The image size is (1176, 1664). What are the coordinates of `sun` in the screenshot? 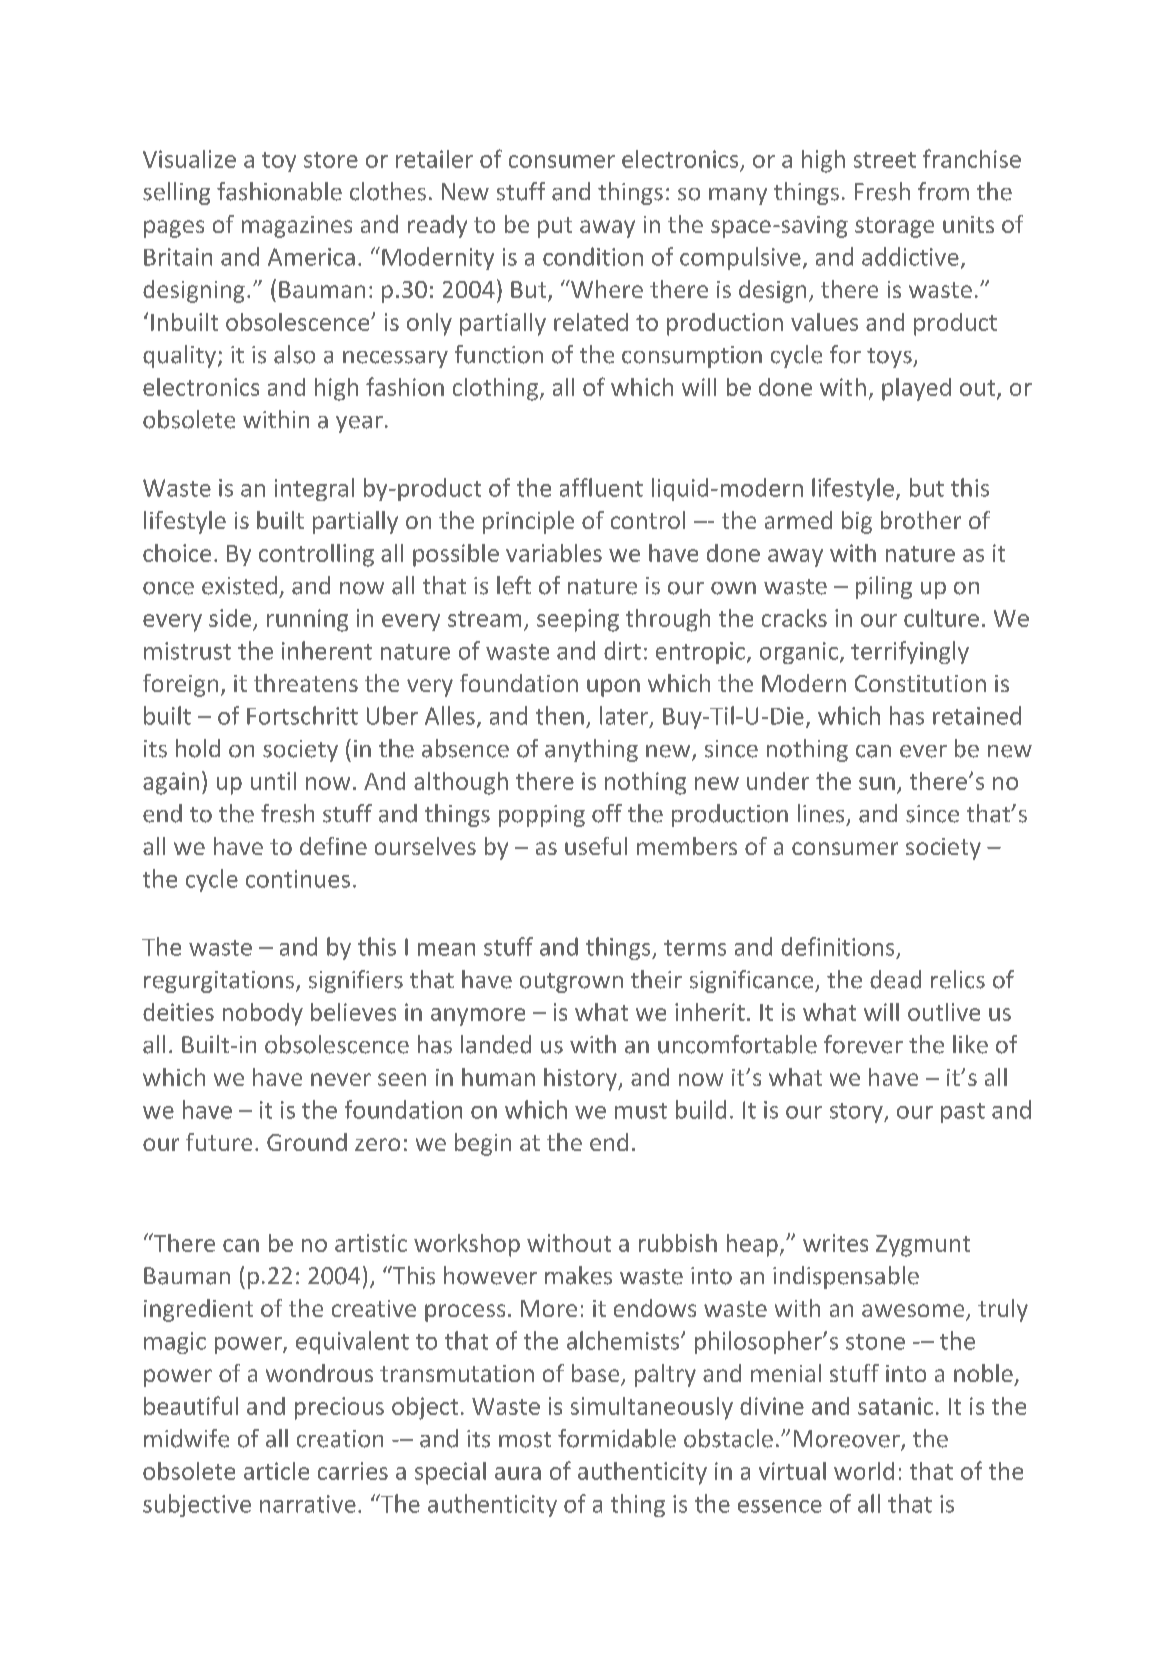 It's located at (877, 783).
